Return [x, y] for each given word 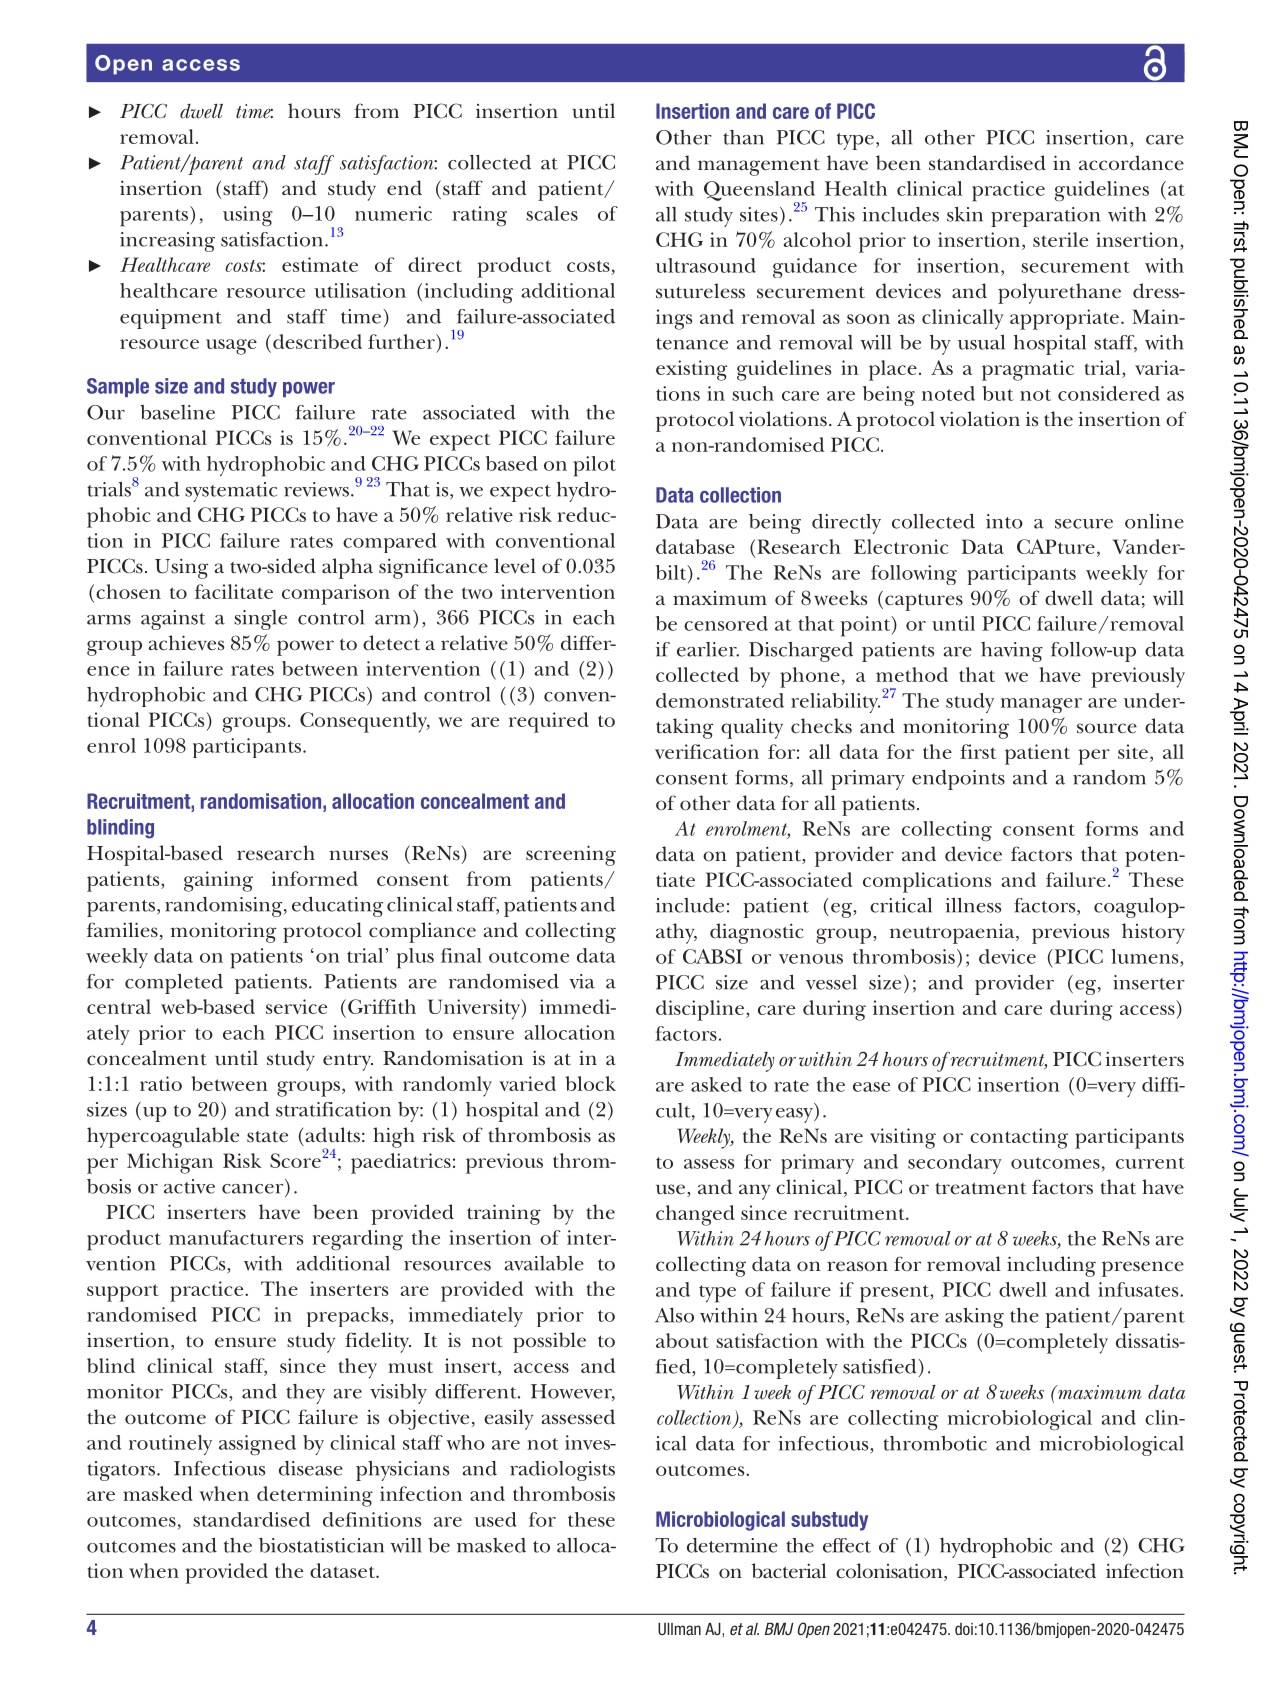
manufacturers [236, 1237]
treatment [980, 1188]
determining [315, 1496]
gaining [218, 881]
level [515, 566]
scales [552, 213]
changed [695, 1215]
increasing [167, 242]
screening [571, 855]
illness [973, 905]
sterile [1060, 239]
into [1004, 521]
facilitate [234, 591]
